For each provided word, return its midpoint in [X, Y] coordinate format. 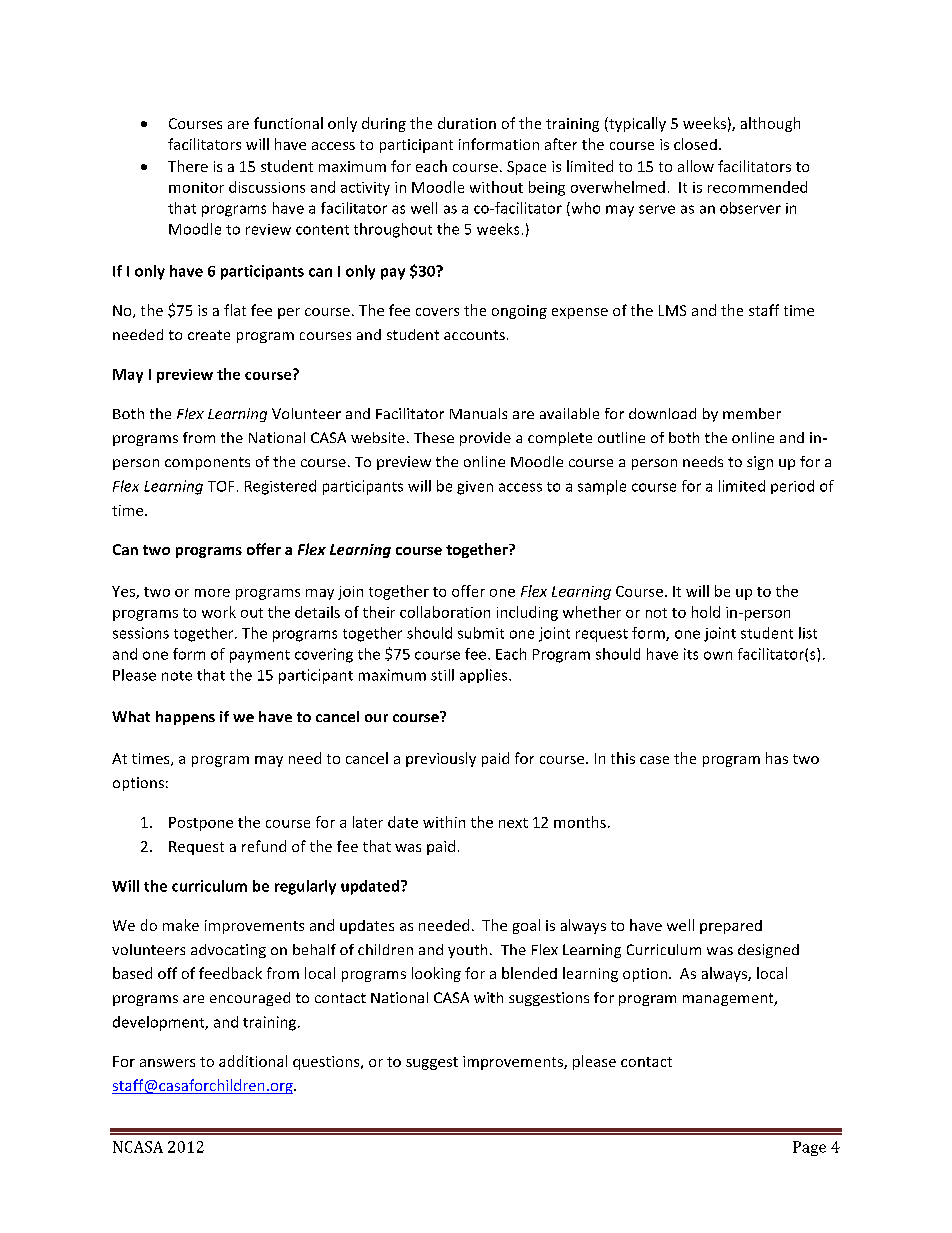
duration [467, 123]
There [188, 166]
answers [167, 1063]
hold [706, 612]
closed [695, 144]
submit [481, 633]
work [219, 612]
